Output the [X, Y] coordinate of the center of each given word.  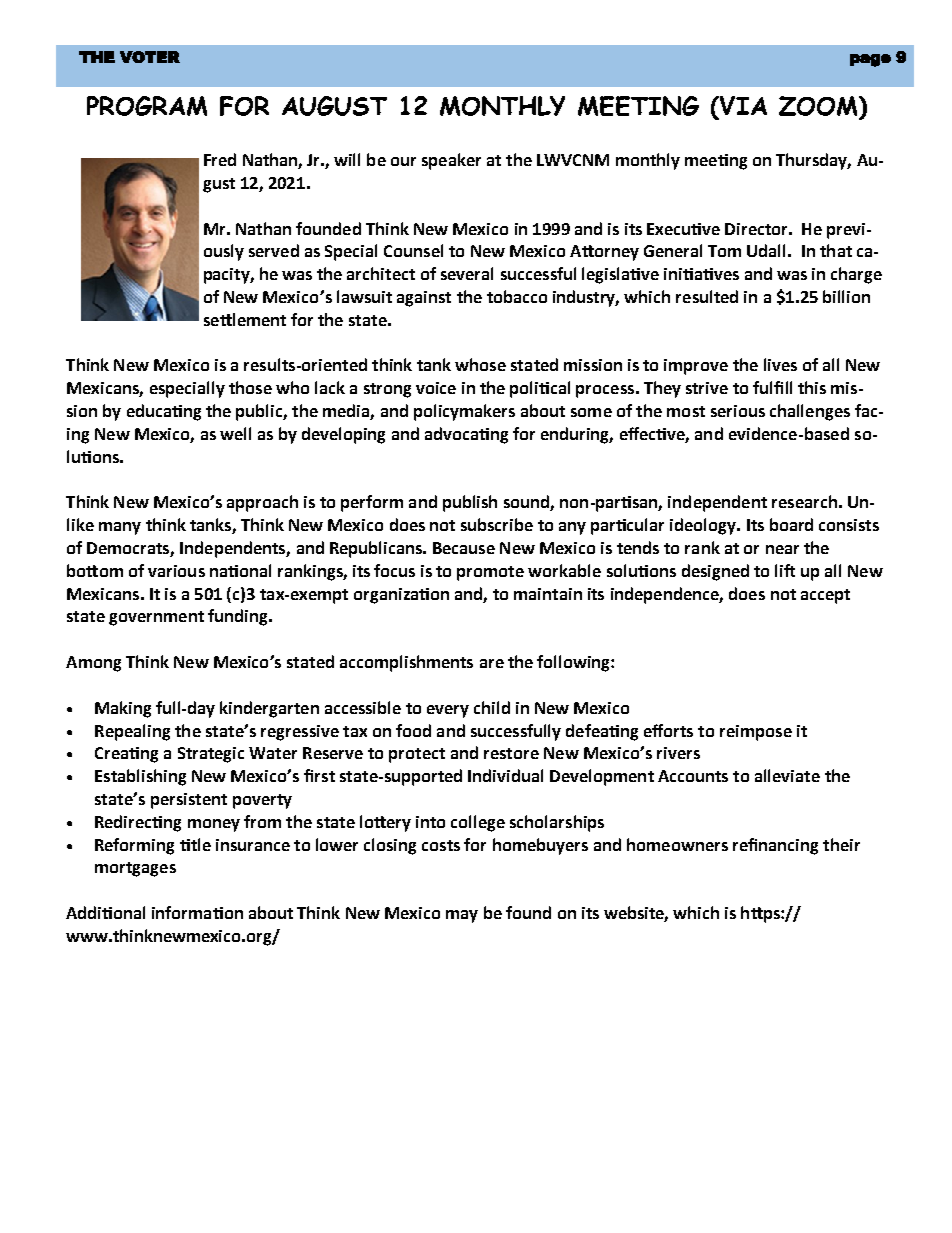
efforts [668, 730]
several [467, 273]
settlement [245, 319]
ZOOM [819, 106]
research [804, 501]
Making [123, 709]
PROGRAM [147, 106]
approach [262, 503]
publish [470, 503]
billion [846, 296]
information [197, 912]
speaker [451, 161]
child [492, 707]
